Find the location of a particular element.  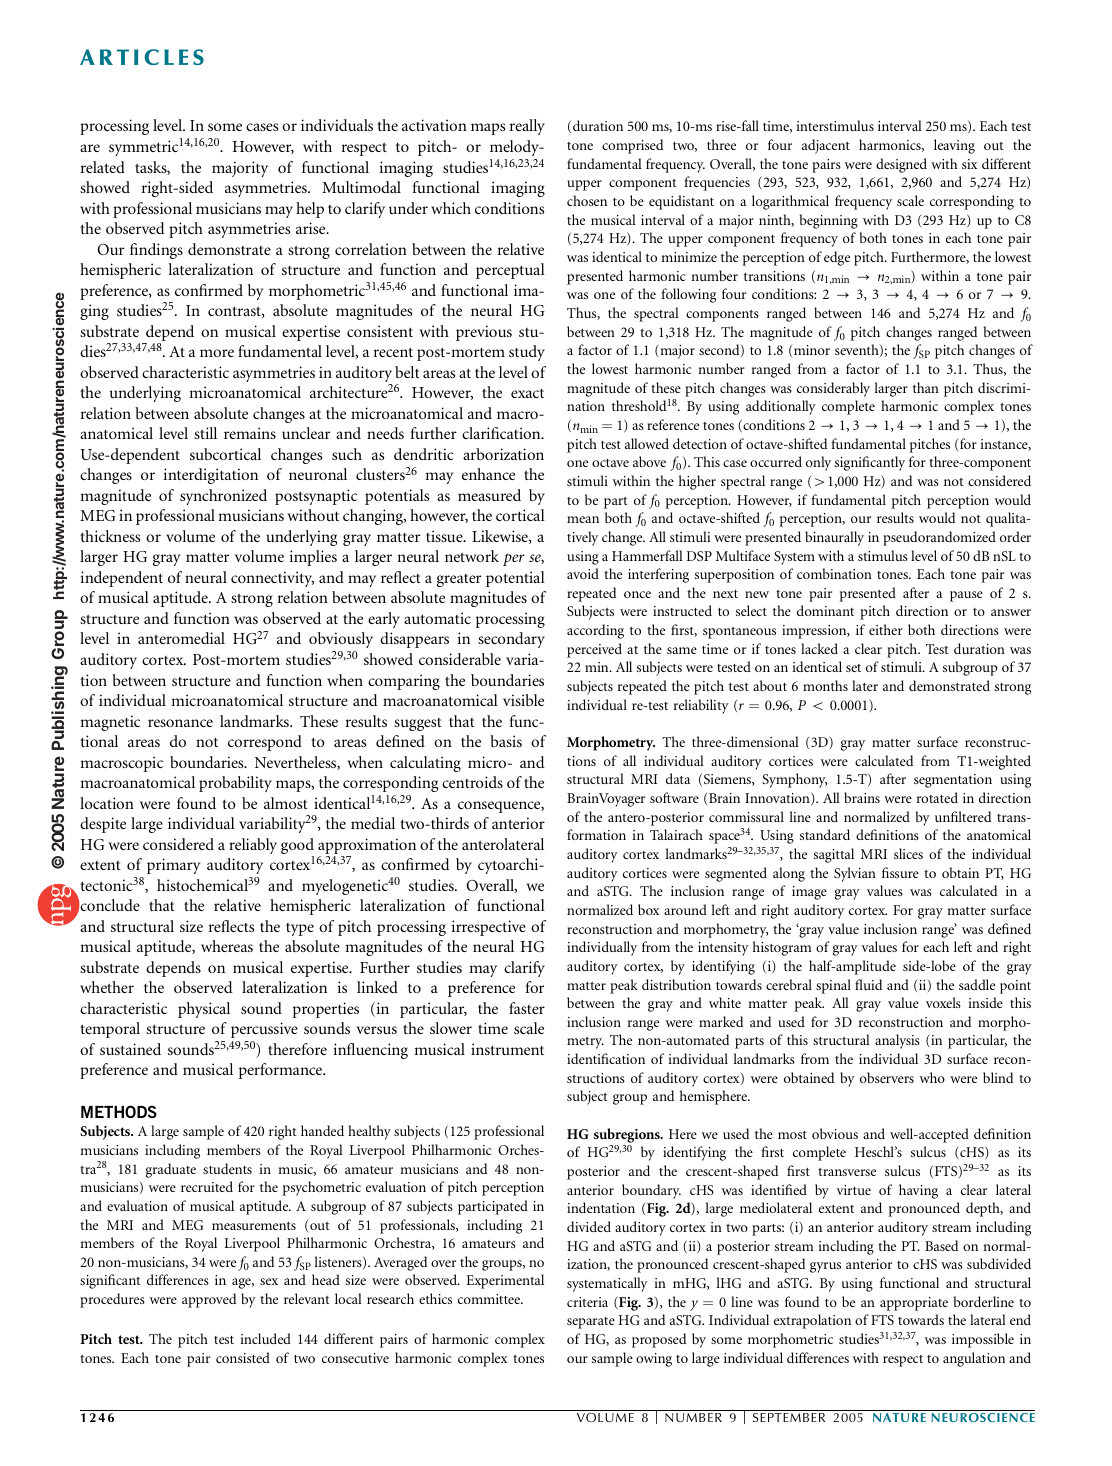

basis is located at coordinates (506, 741).
